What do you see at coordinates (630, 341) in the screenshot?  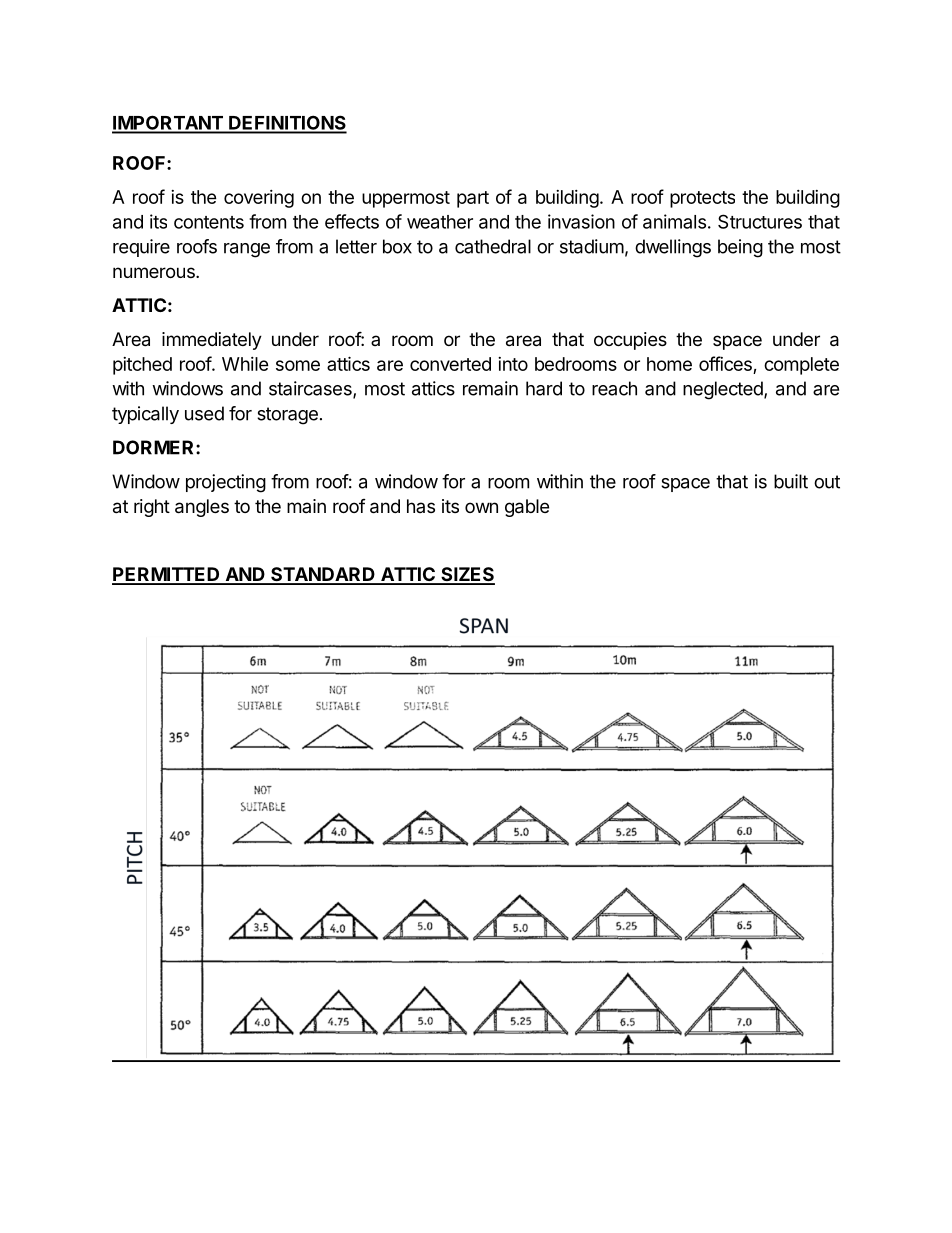 I see `occupies` at bounding box center [630, 341].
